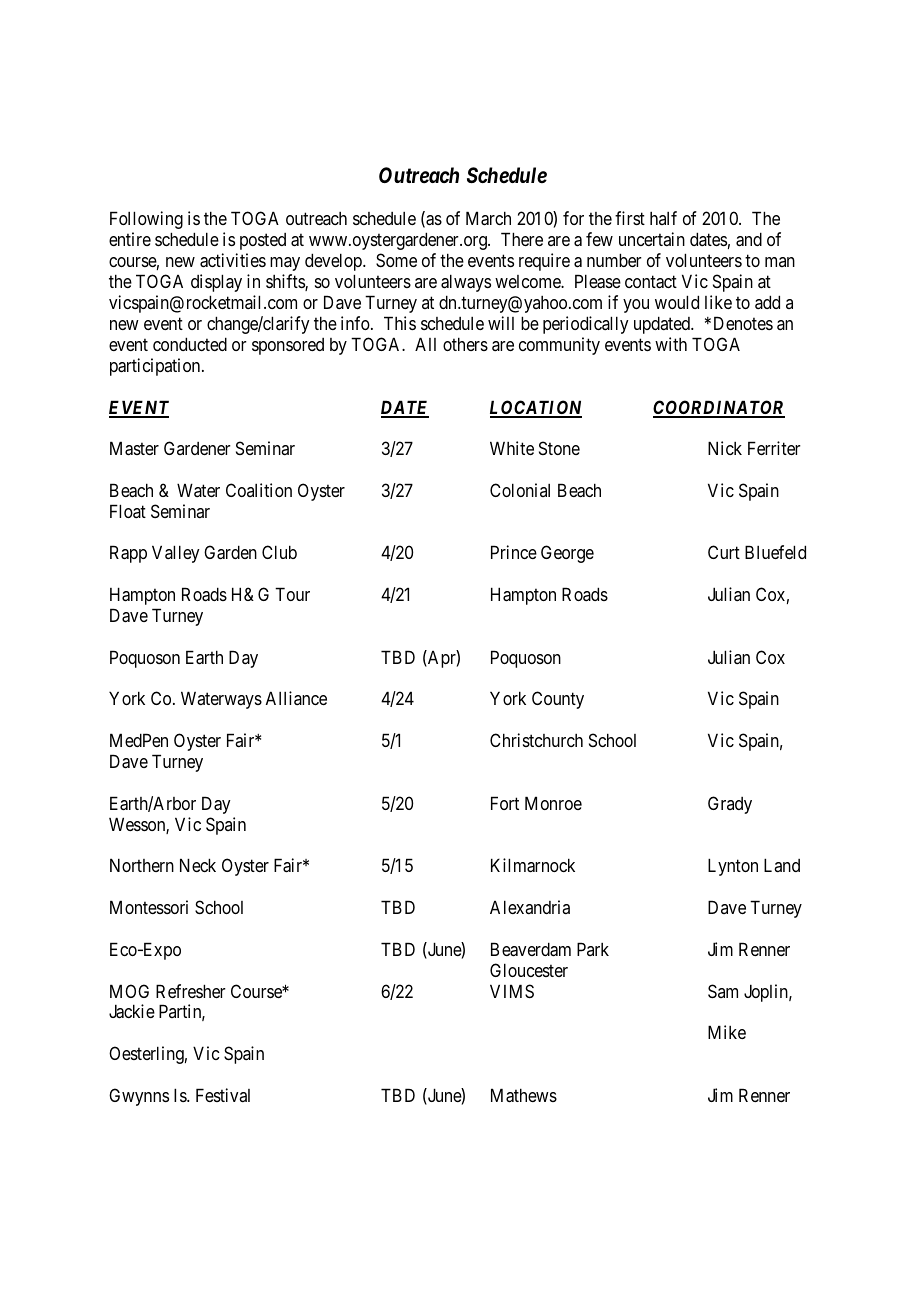 The width and height of the screenshot is (924, 1308). Describe the element at coordinates (514, 552) in the screenshot. I see `Prince` at that location.
